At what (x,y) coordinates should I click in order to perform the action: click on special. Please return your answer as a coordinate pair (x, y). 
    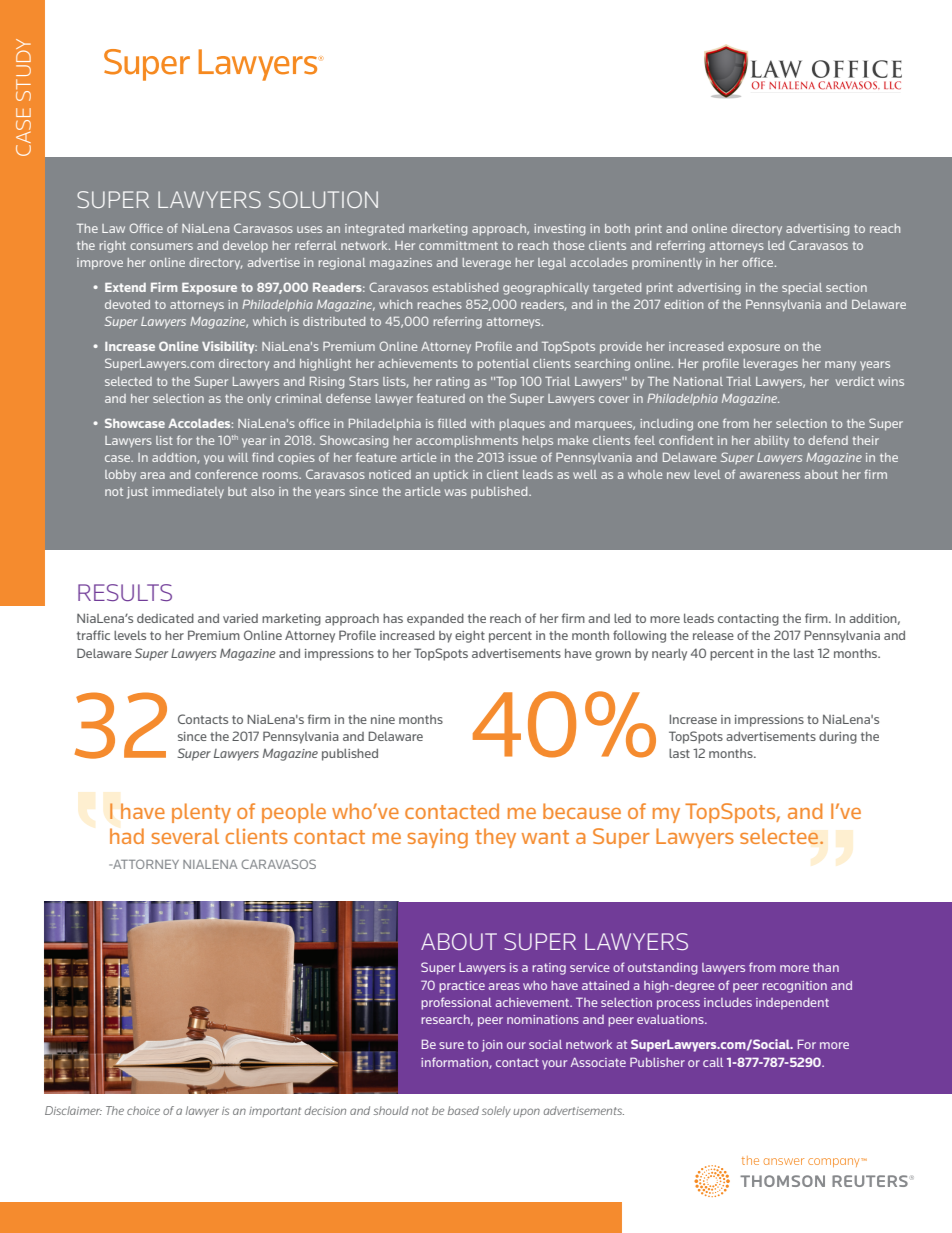
    Looking at the image, I should click on (802, 289).
